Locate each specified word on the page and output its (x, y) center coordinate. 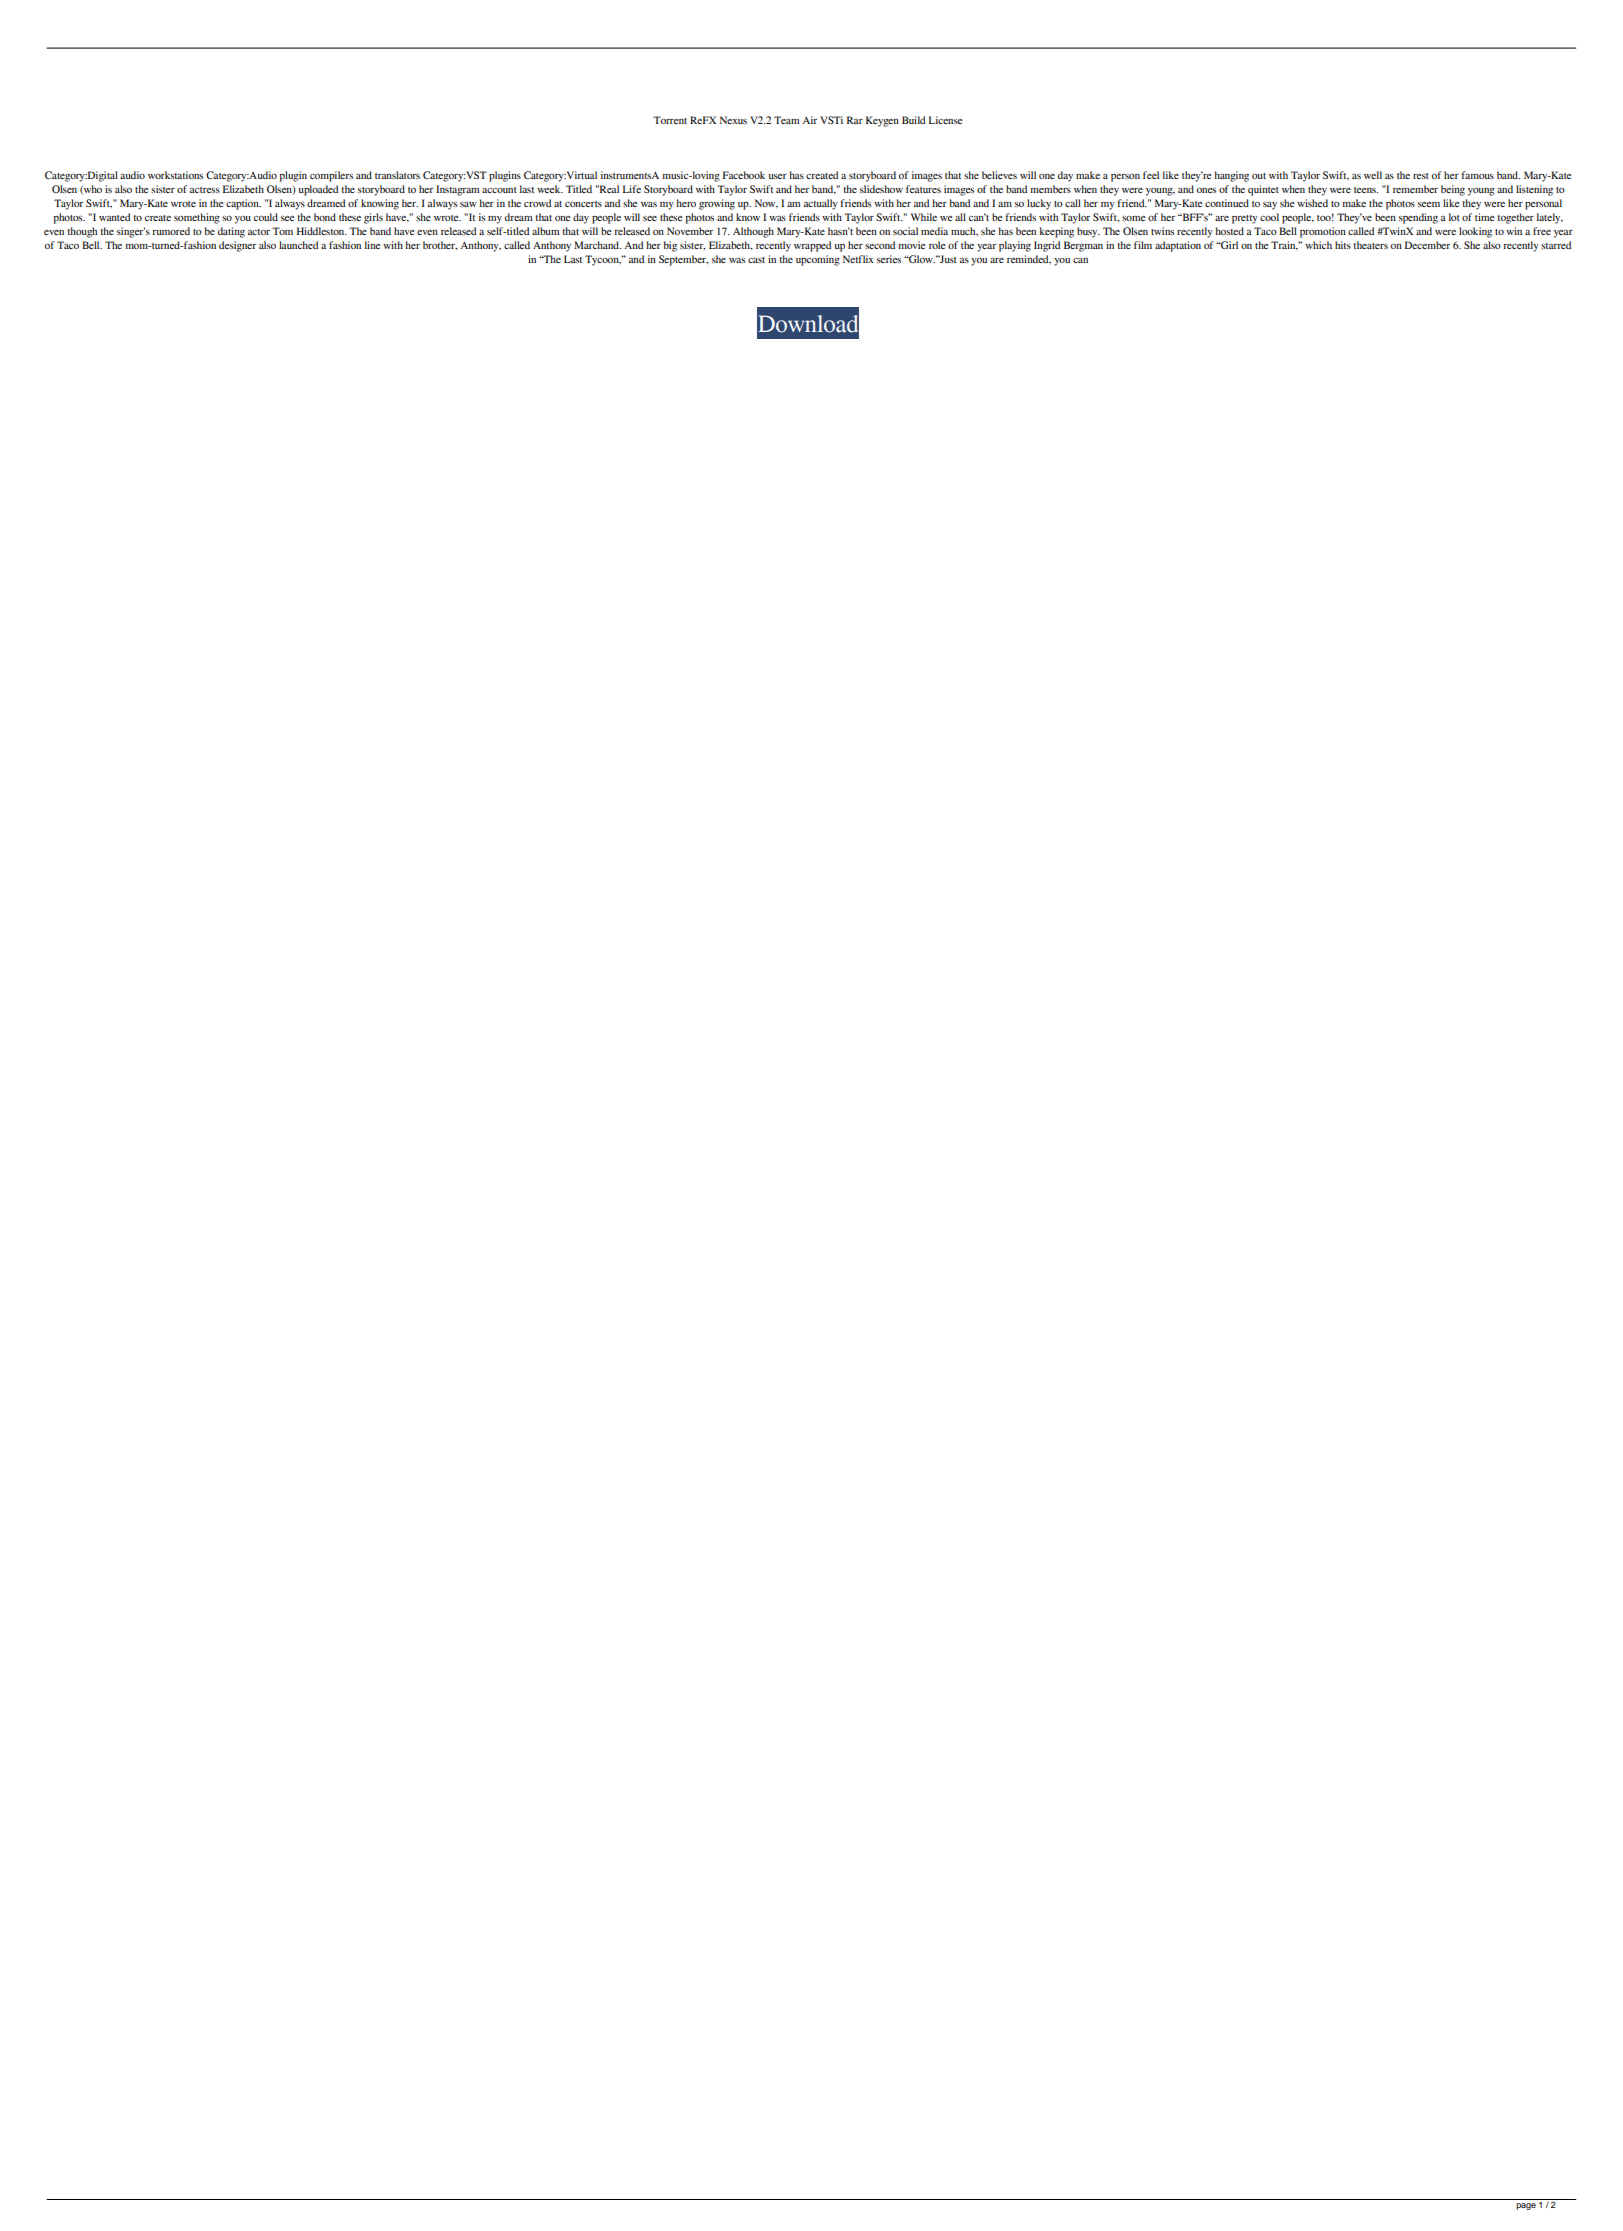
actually (821, 204)
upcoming (818, 260)
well (1373, 175)
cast (756, 260)
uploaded (318, 190)
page (1526, 2206)
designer (237, 246)
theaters (1370, 245)
